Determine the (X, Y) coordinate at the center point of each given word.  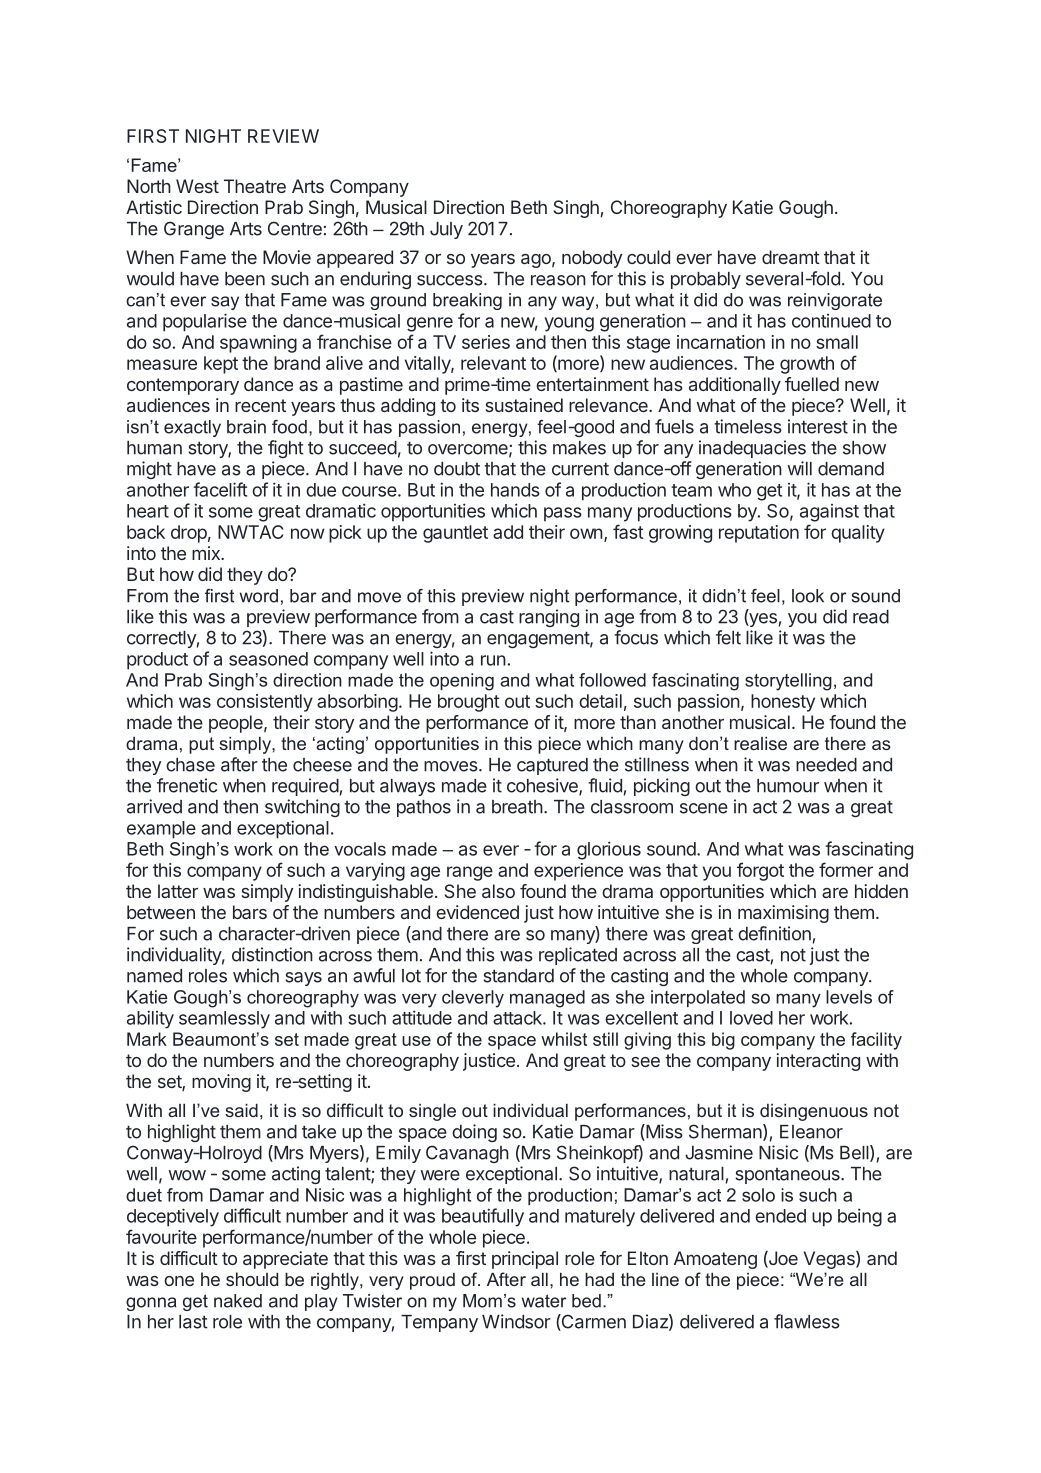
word (259, 596)
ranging (549, 618)
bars (250, 912)
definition (774, 933)
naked (238, 1301)
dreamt (791, 257)
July (446, 230)
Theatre (255, 186)
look (808, 596)
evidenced (477, 912)
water (544, 1301)
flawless (807, 1321)
